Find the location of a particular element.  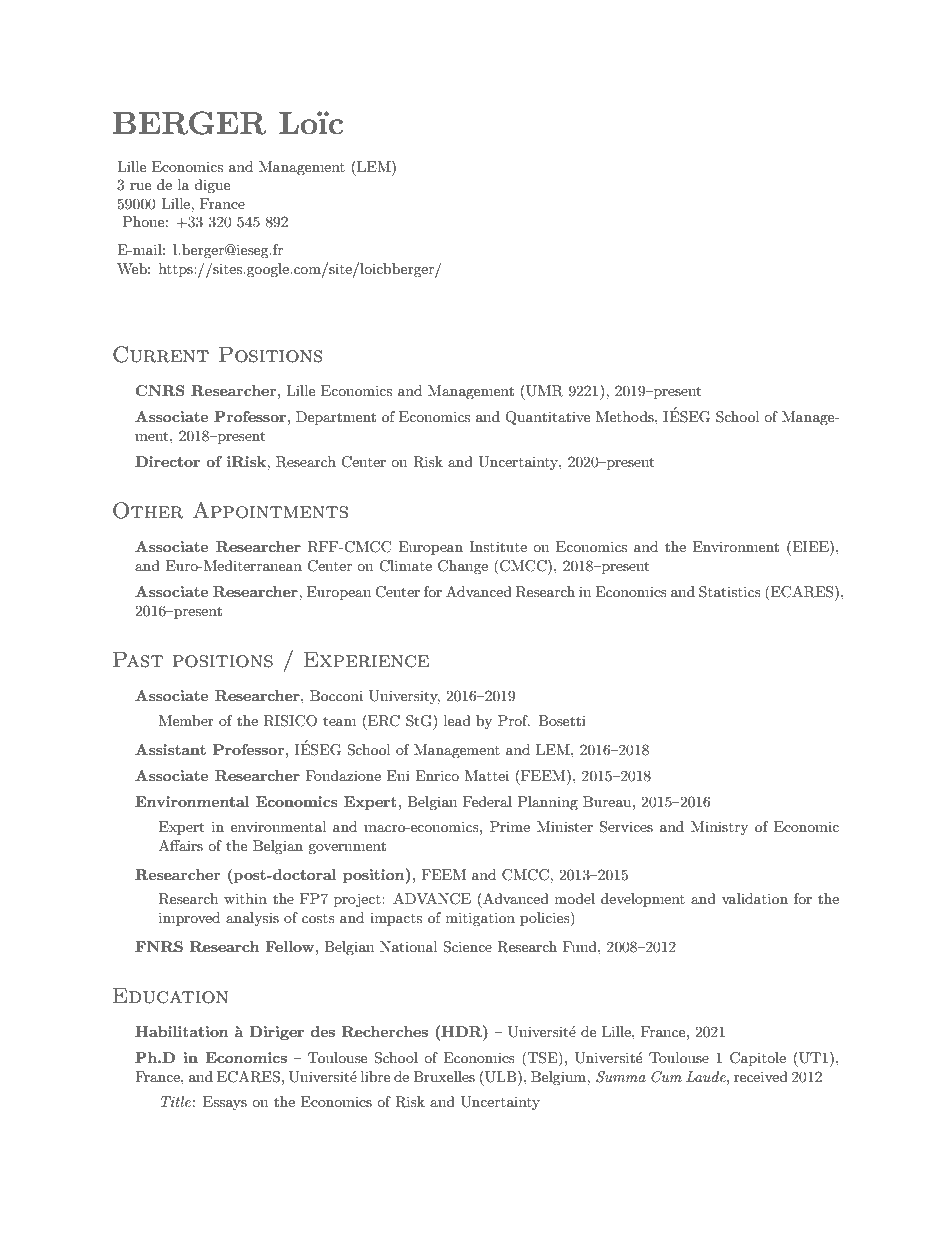

Assistant is located at coordinates (170, 749).
